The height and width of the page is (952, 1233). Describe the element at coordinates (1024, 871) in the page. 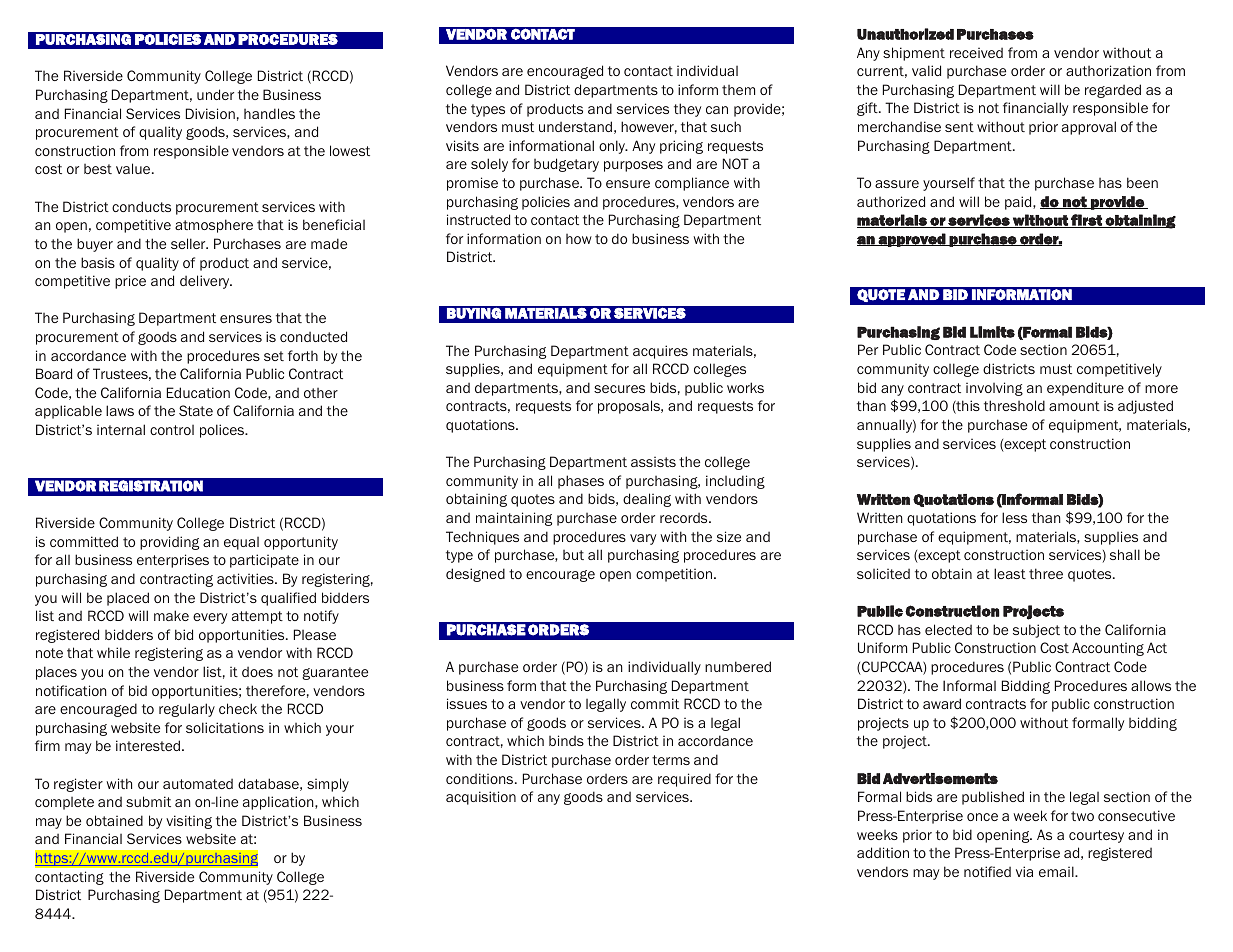

I see `via` at that location.
